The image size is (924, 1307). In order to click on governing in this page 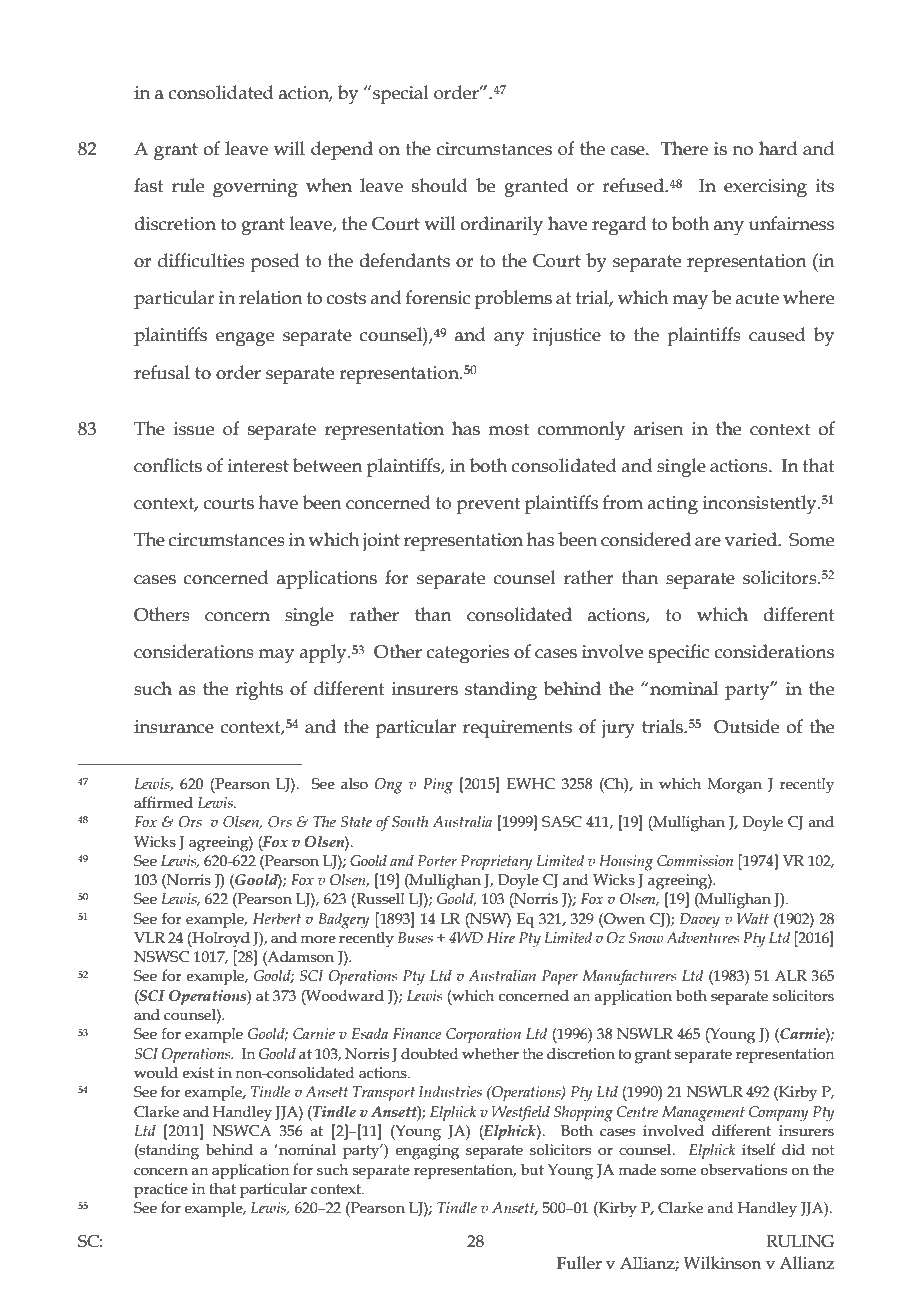, I will do `click(255, 188)`.
